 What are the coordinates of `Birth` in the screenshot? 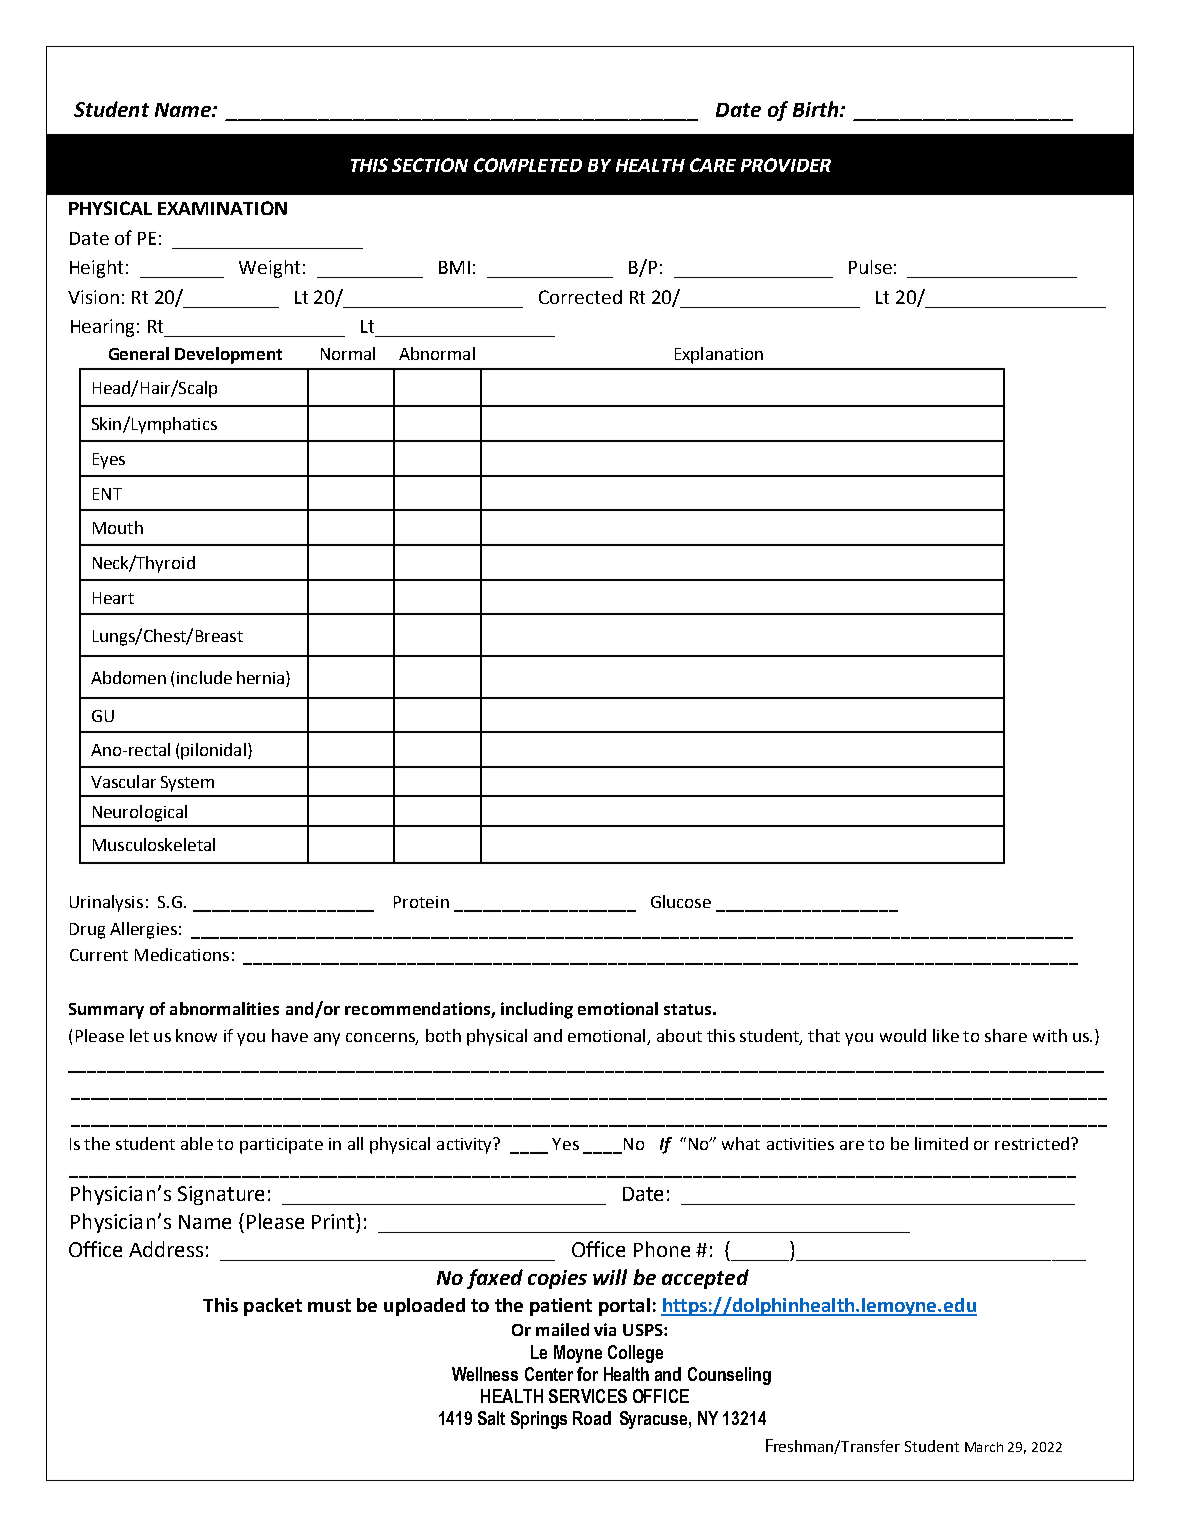 It's located at (817, 109).
